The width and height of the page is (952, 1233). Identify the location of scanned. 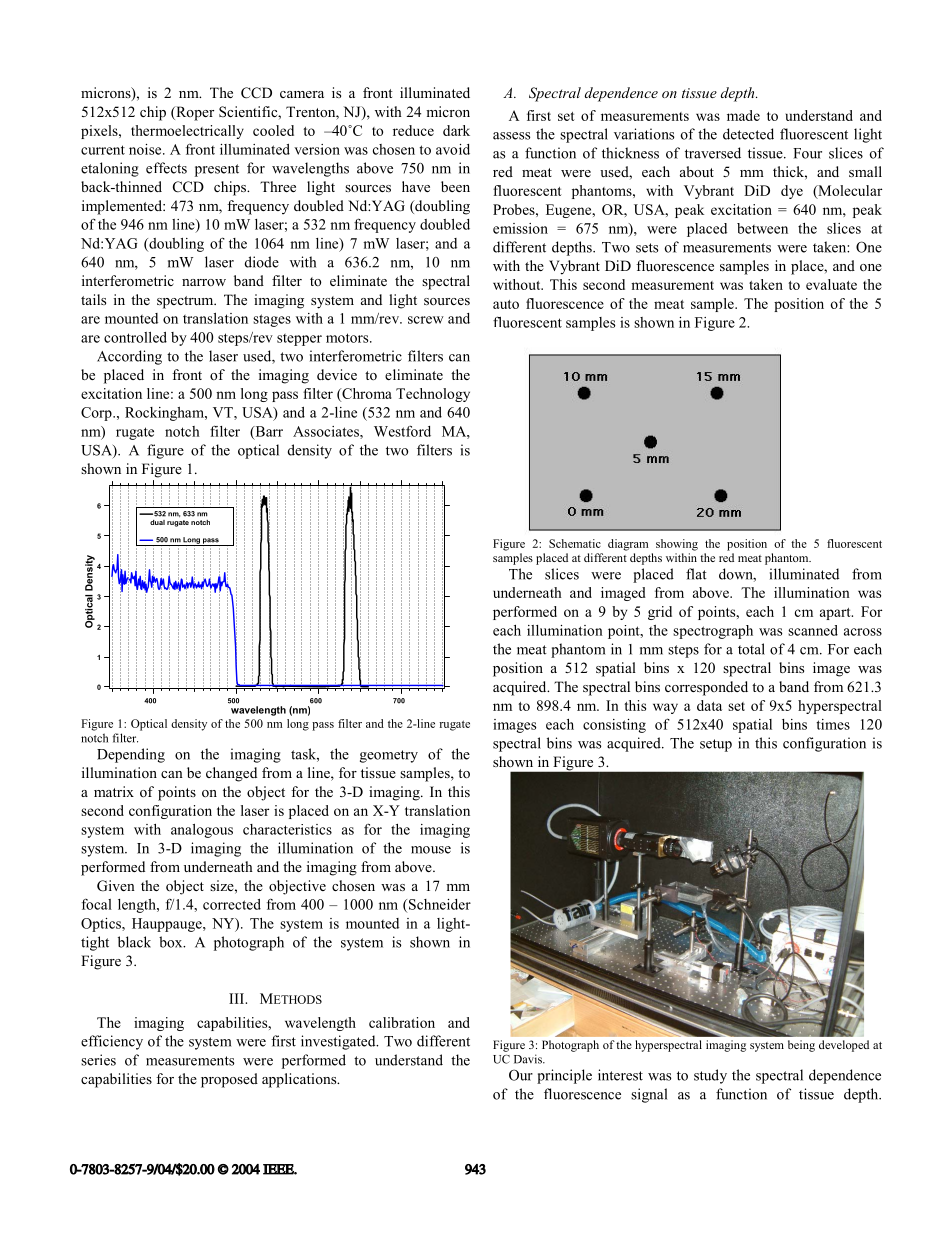
(813, 630).
